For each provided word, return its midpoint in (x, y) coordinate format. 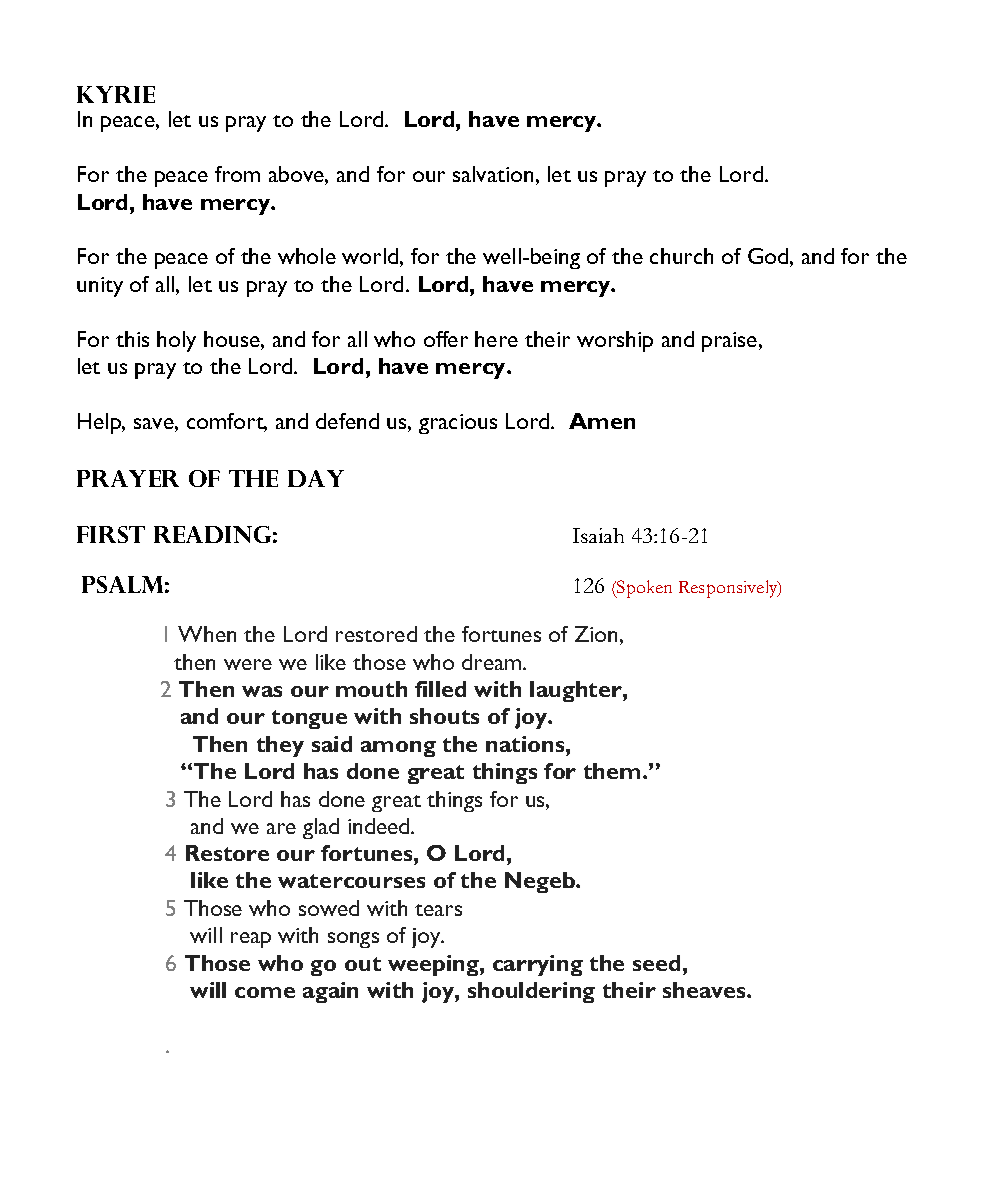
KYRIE (116, 94)
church (681, 256)
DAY (316, 478)
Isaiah (598, 535)
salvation (493, 174)
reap (251, 940)
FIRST (111, 534)
